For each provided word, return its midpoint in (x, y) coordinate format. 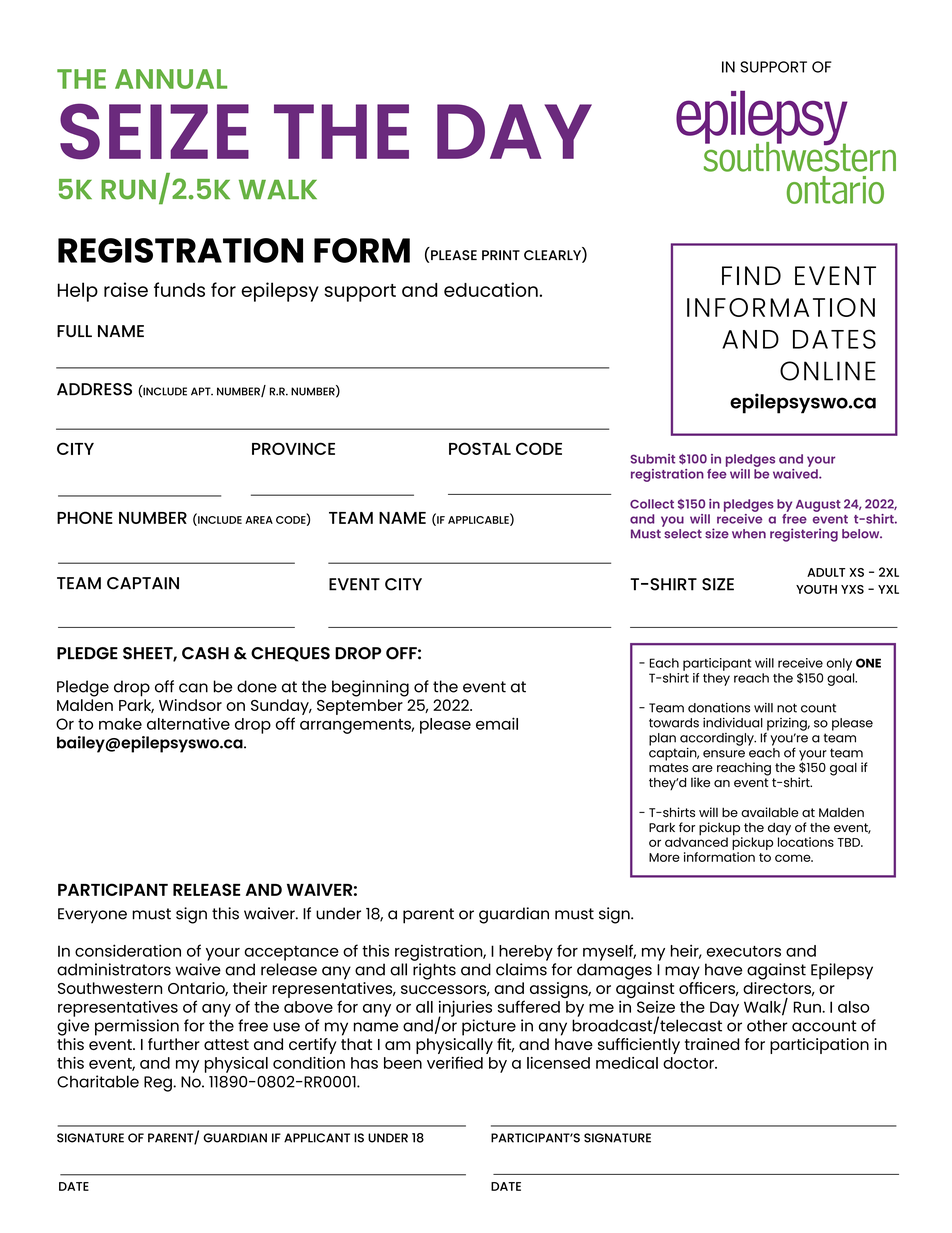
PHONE (85, 517)
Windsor (190, 705)
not (787, 708)
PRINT (501, 255)
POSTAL (480, 448)
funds (179, 289)
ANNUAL (171, 79)
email (497, 723)
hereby (526, 953)
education (492, 289)
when (749, 534)
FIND (751, 275)
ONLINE (828, 371)
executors (743, 951)
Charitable (98, 1081)
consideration (128, 950)
